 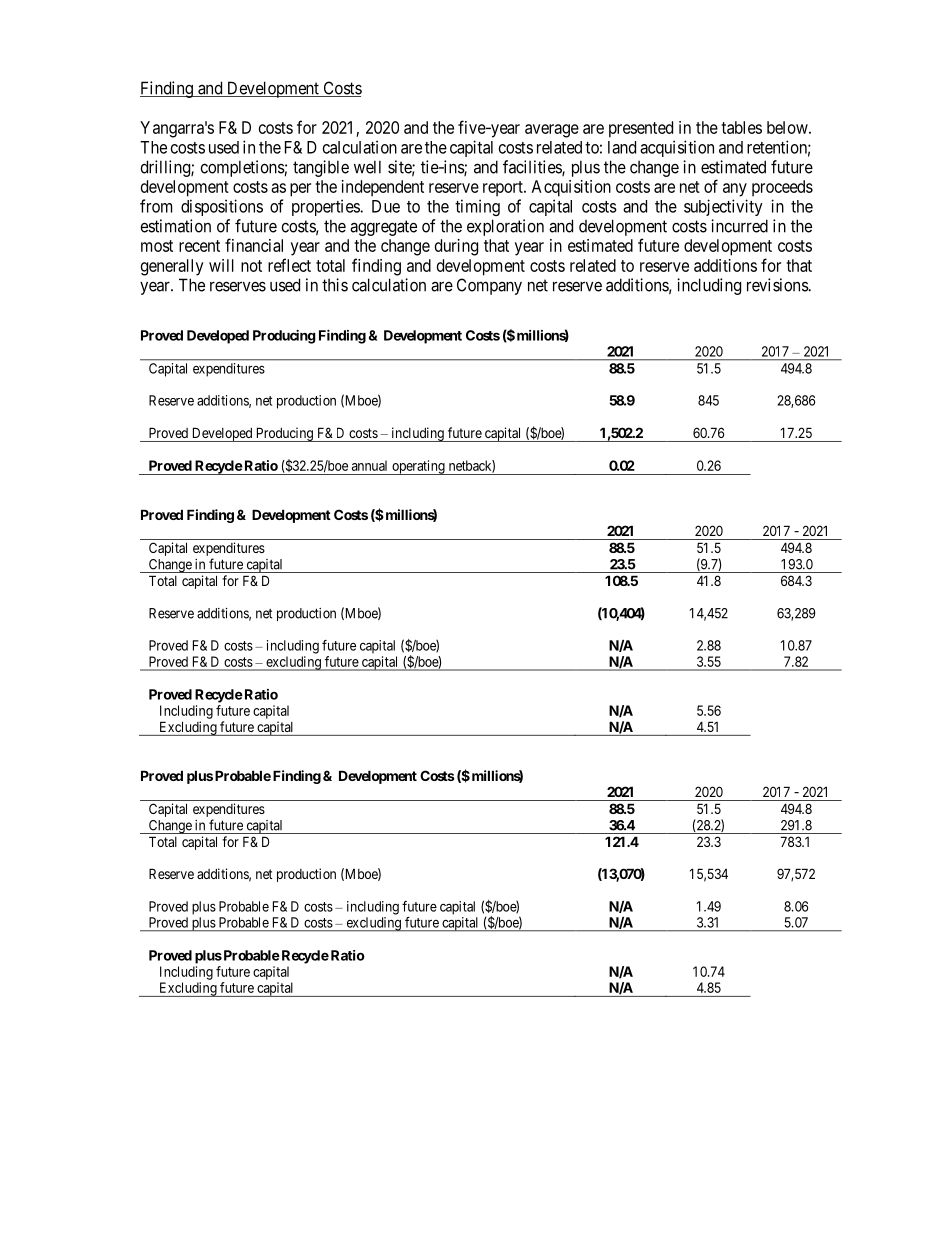 What do you see at coordinates (741, 127) in the image?
I see `tables` at bounding box center [741, 127].
